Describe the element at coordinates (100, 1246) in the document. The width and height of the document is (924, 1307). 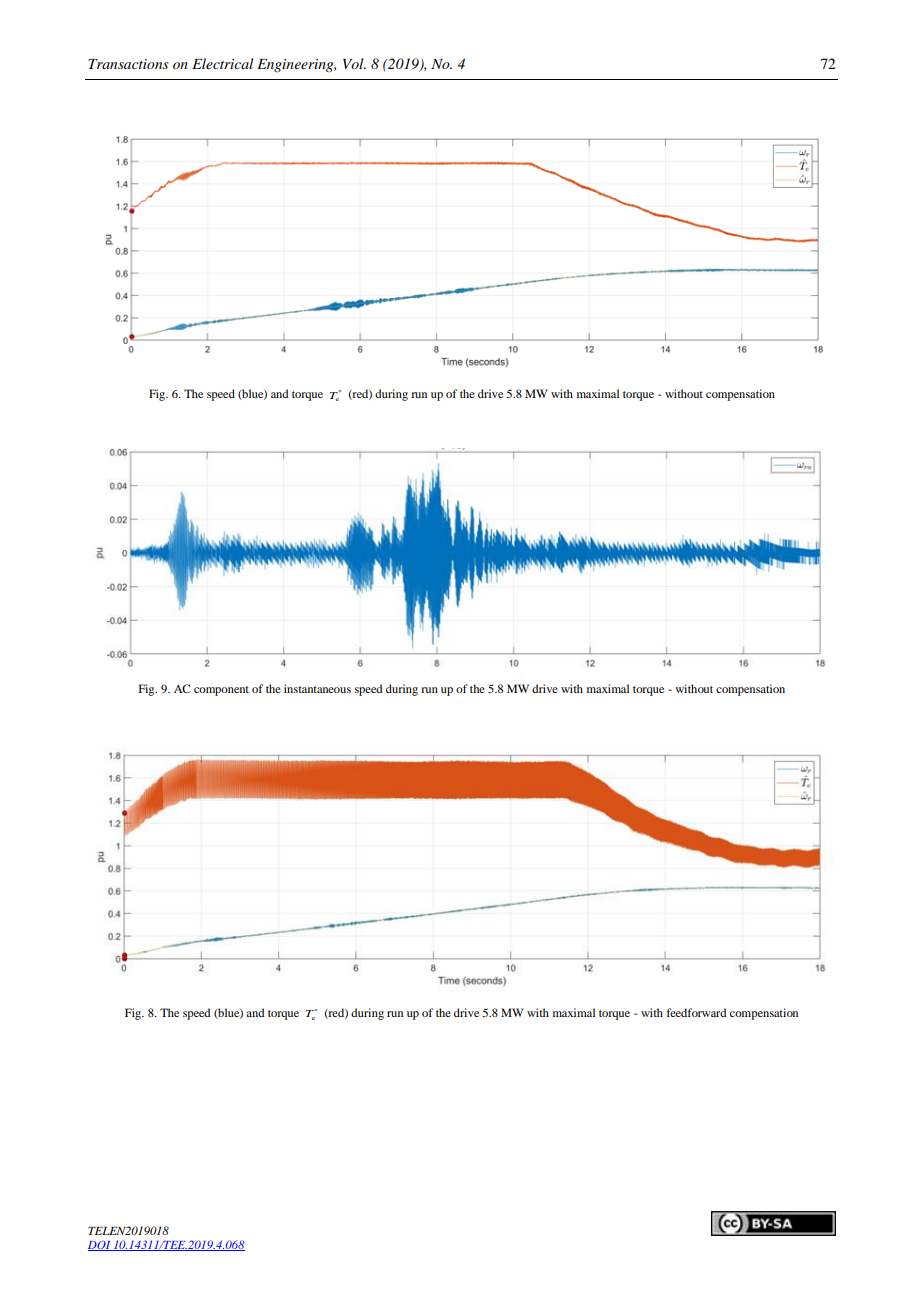
I see `DOI` at that location.
